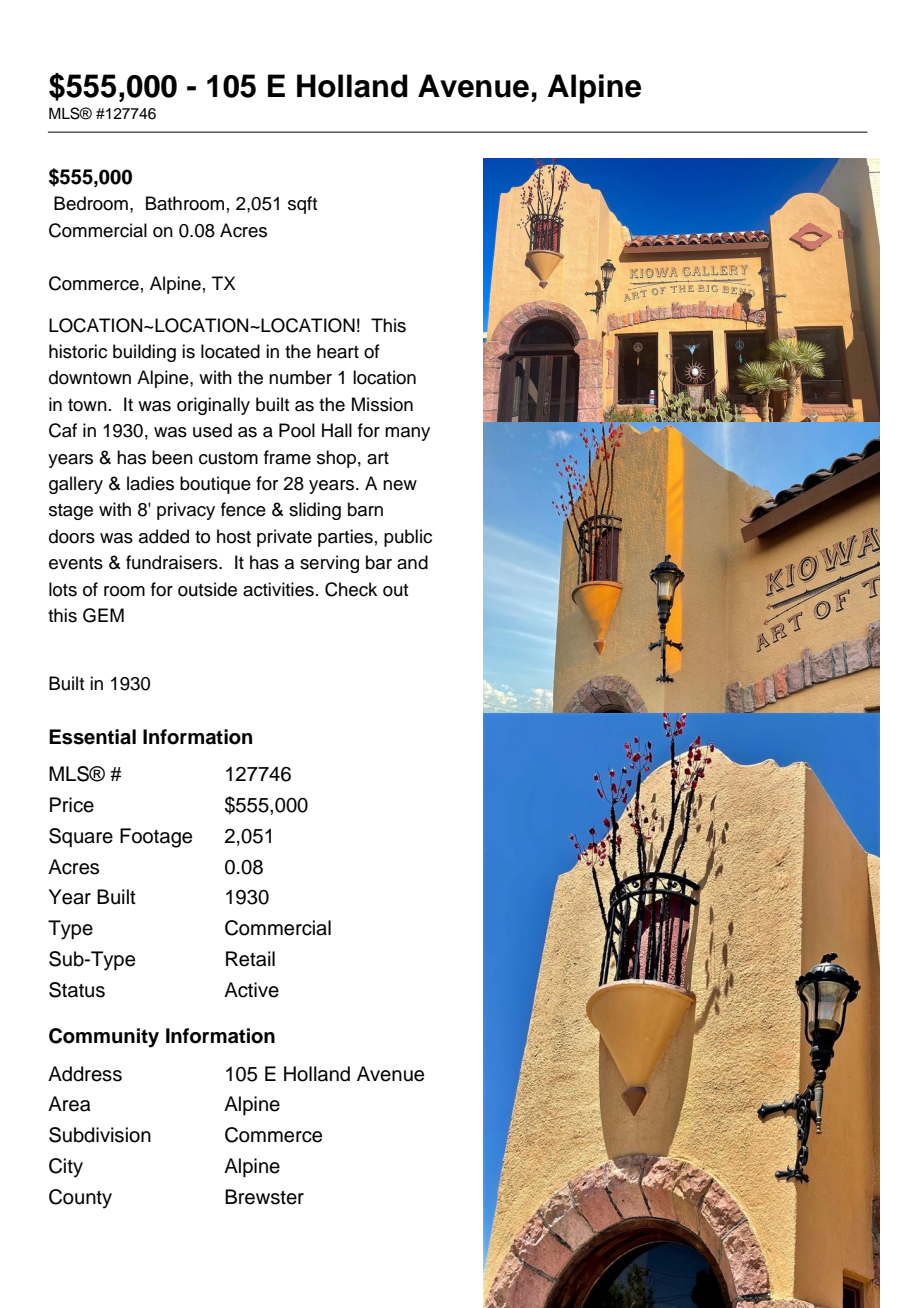 The height and width of the screenshot is (1308, 924). Describe the element at coordinates (100, 1135) in the screenshot. I see `Subdivision` at that location.
